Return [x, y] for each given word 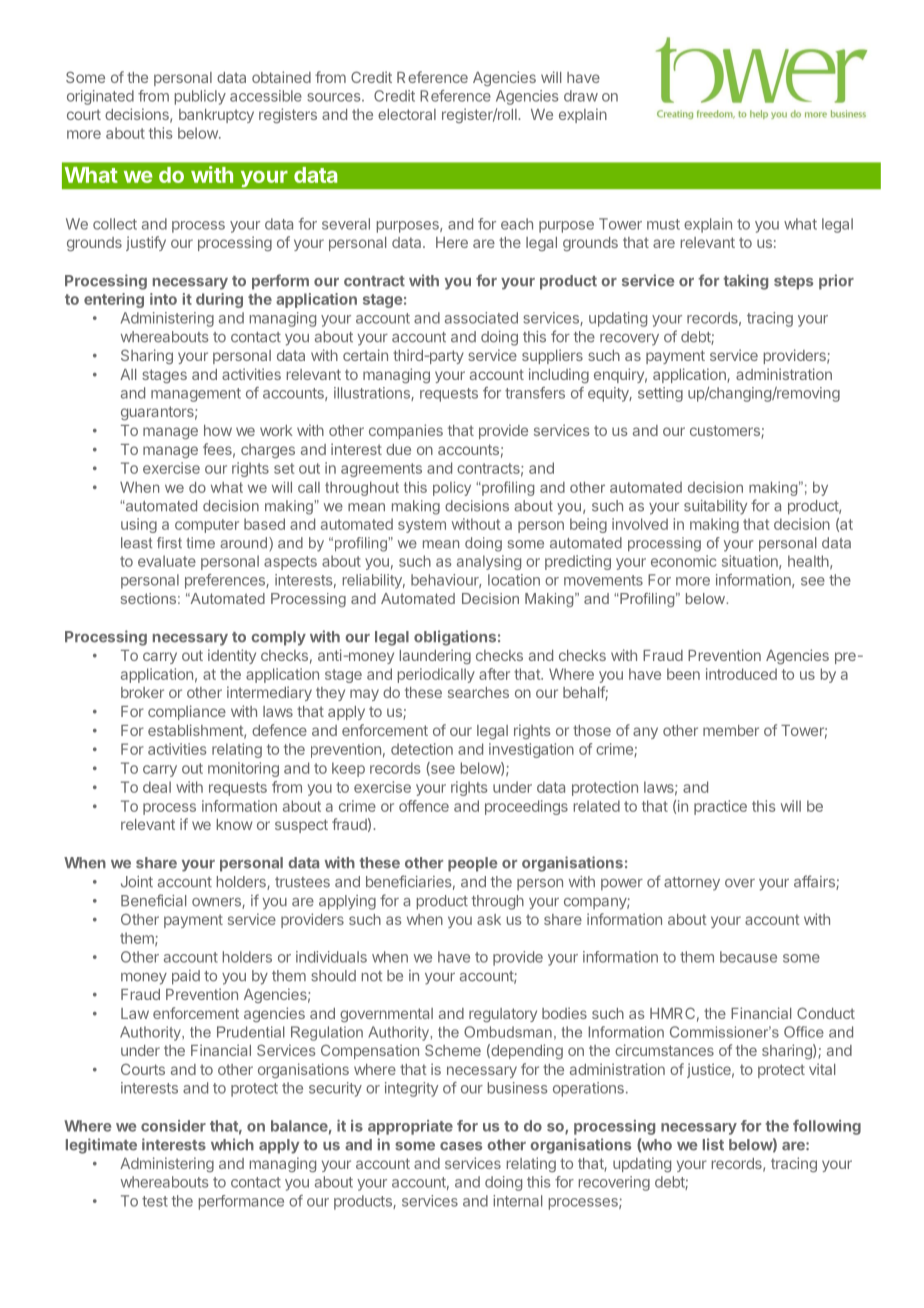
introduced [741, 674]
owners [217, 903]
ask [489, 919]
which [232, 1144]
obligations [455, 638]
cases [461, 1146]
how [218, 430]
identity [232, 656]
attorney [692, 884]
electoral [407, 114]
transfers [535, 393]
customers [726, 432]
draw [581, 96]
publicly [200, 97]
